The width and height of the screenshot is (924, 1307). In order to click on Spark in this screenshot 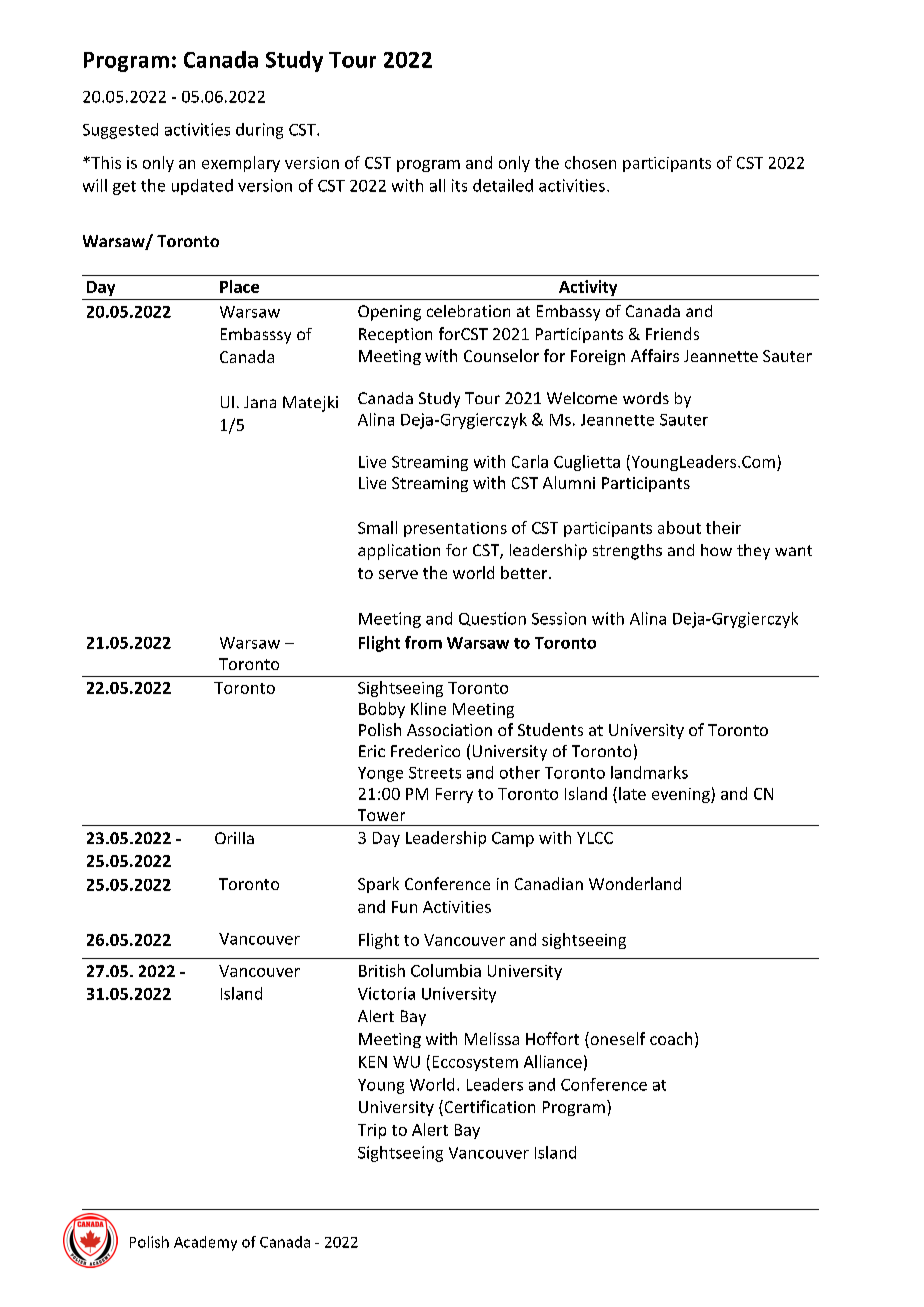, I will do `click(378, 885)`.
